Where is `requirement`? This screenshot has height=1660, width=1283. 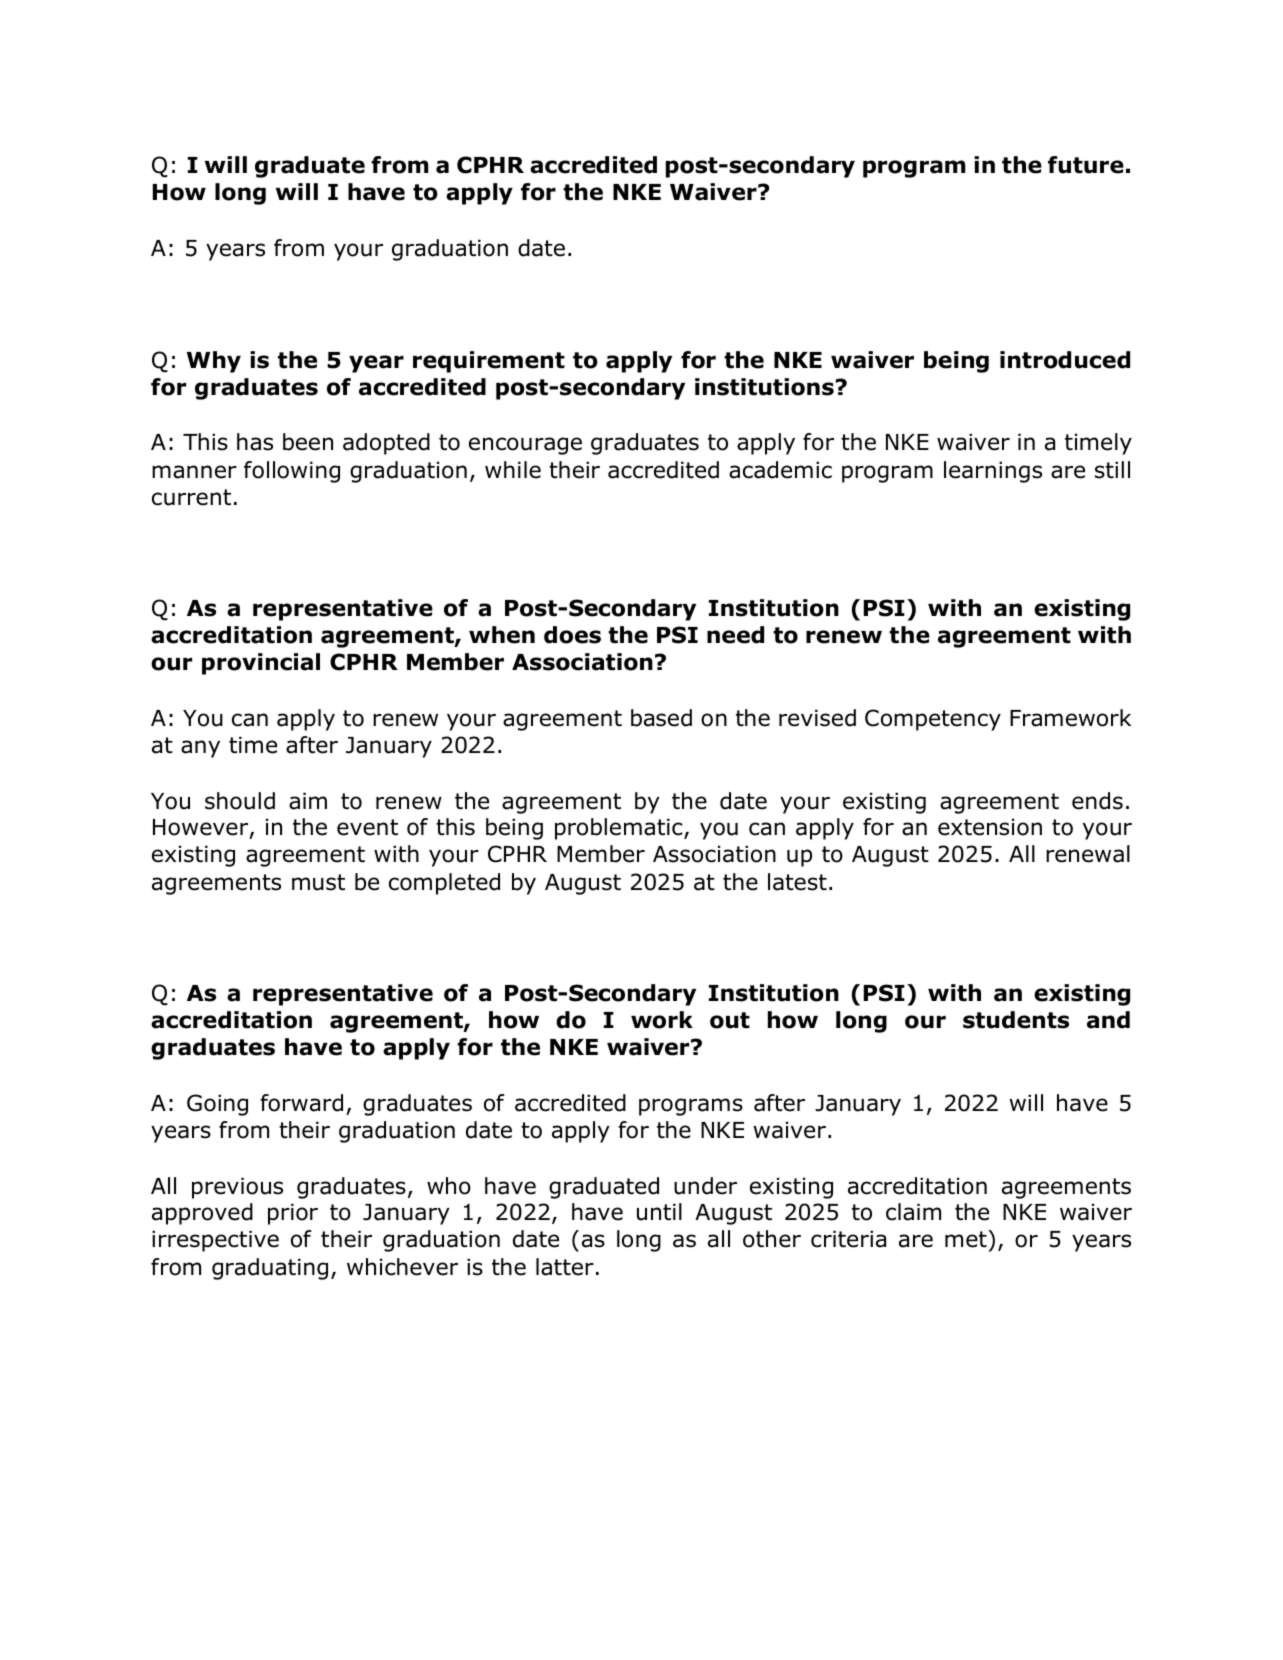
requirement is located at coordinates (489, 362).
